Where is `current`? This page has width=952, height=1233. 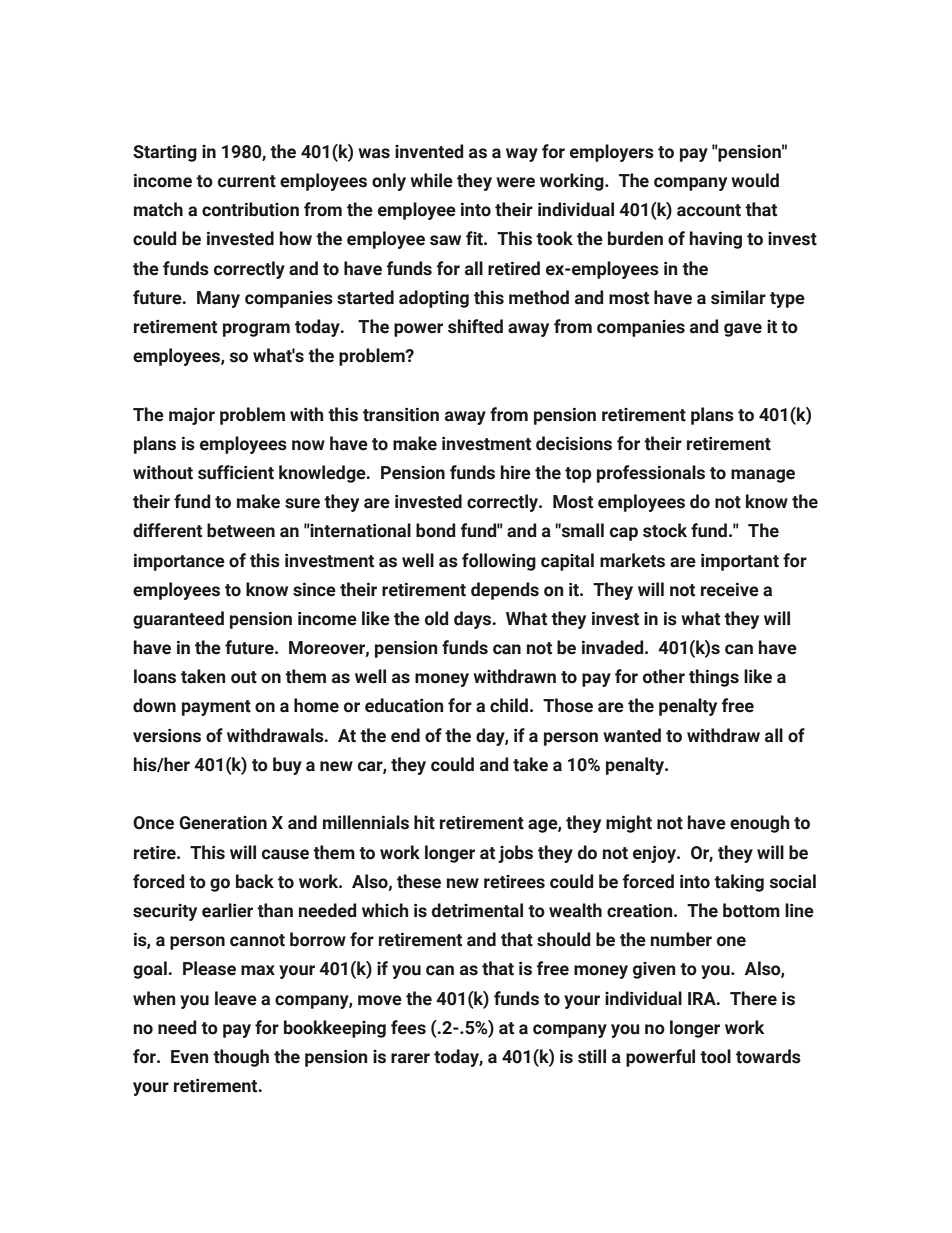
current is located at coordinates (247, 181).
